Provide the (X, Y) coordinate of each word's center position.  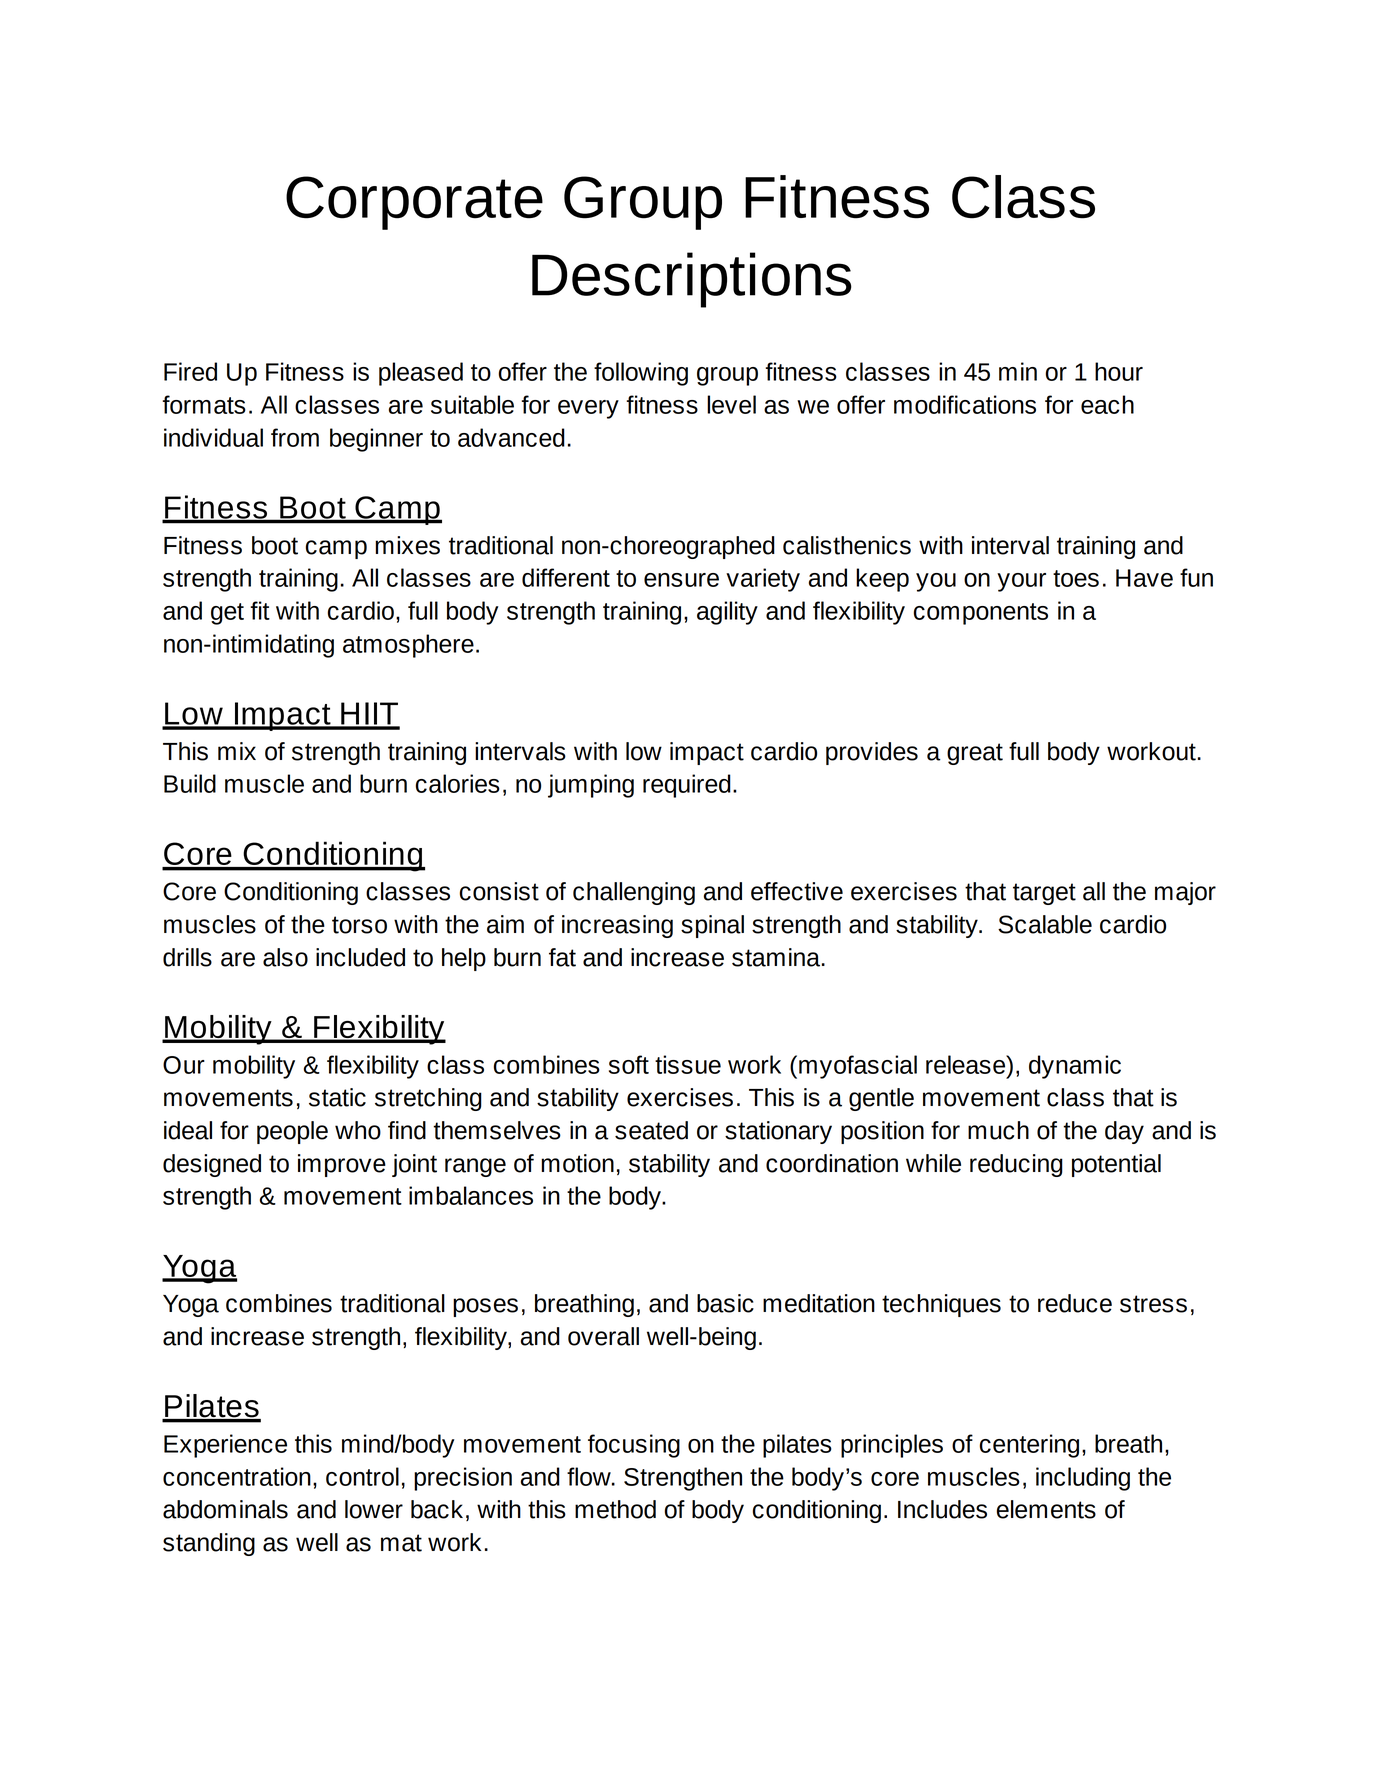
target (1044, 894)
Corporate (414, 203)
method (615, 1509)
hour (1119, 371)
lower (374, 1509)
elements (1046, 1509)
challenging (634, 893)
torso (359, 925)
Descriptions (692, 280)
